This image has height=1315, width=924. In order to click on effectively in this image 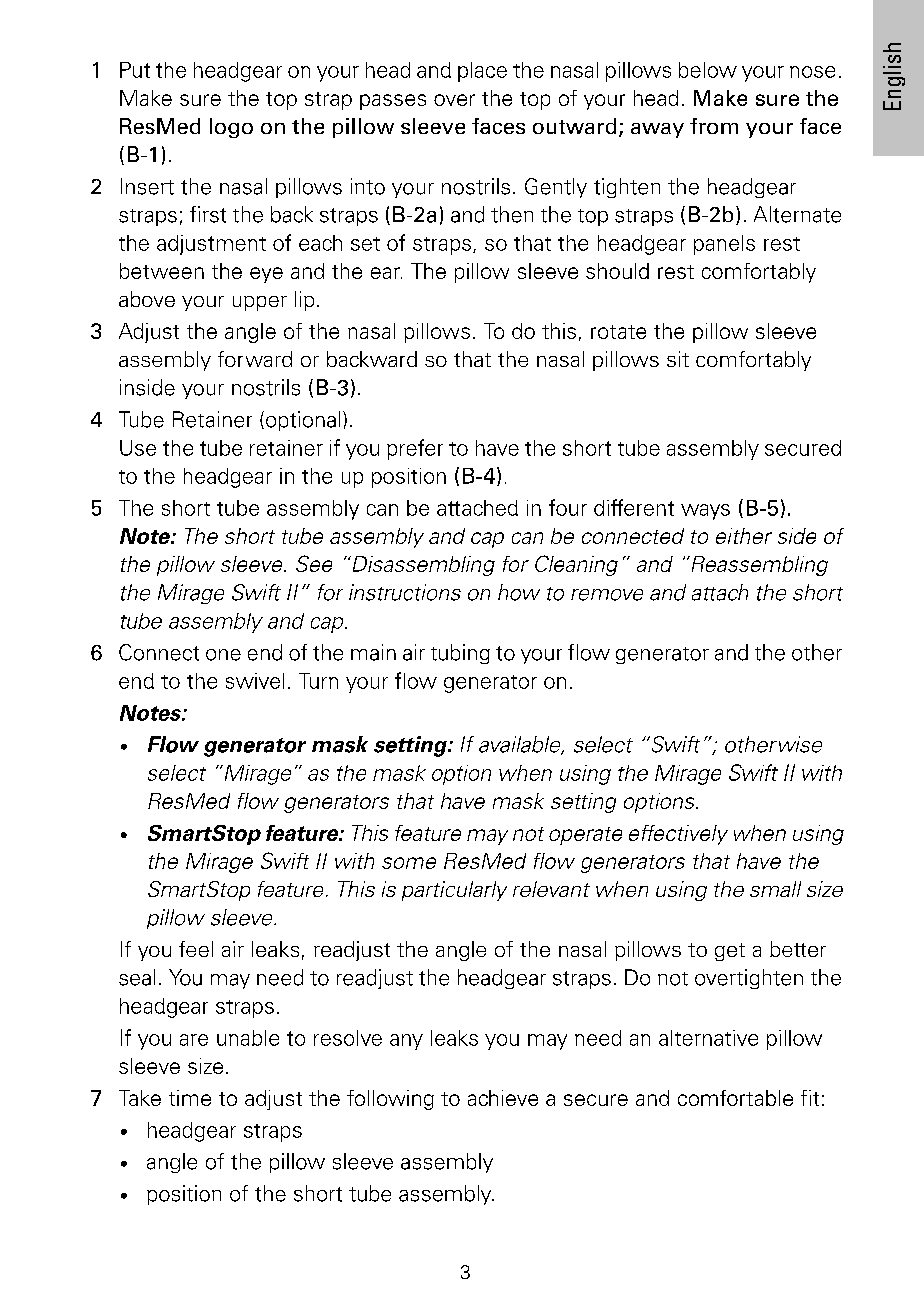, I will do `click(678, 835)`.
